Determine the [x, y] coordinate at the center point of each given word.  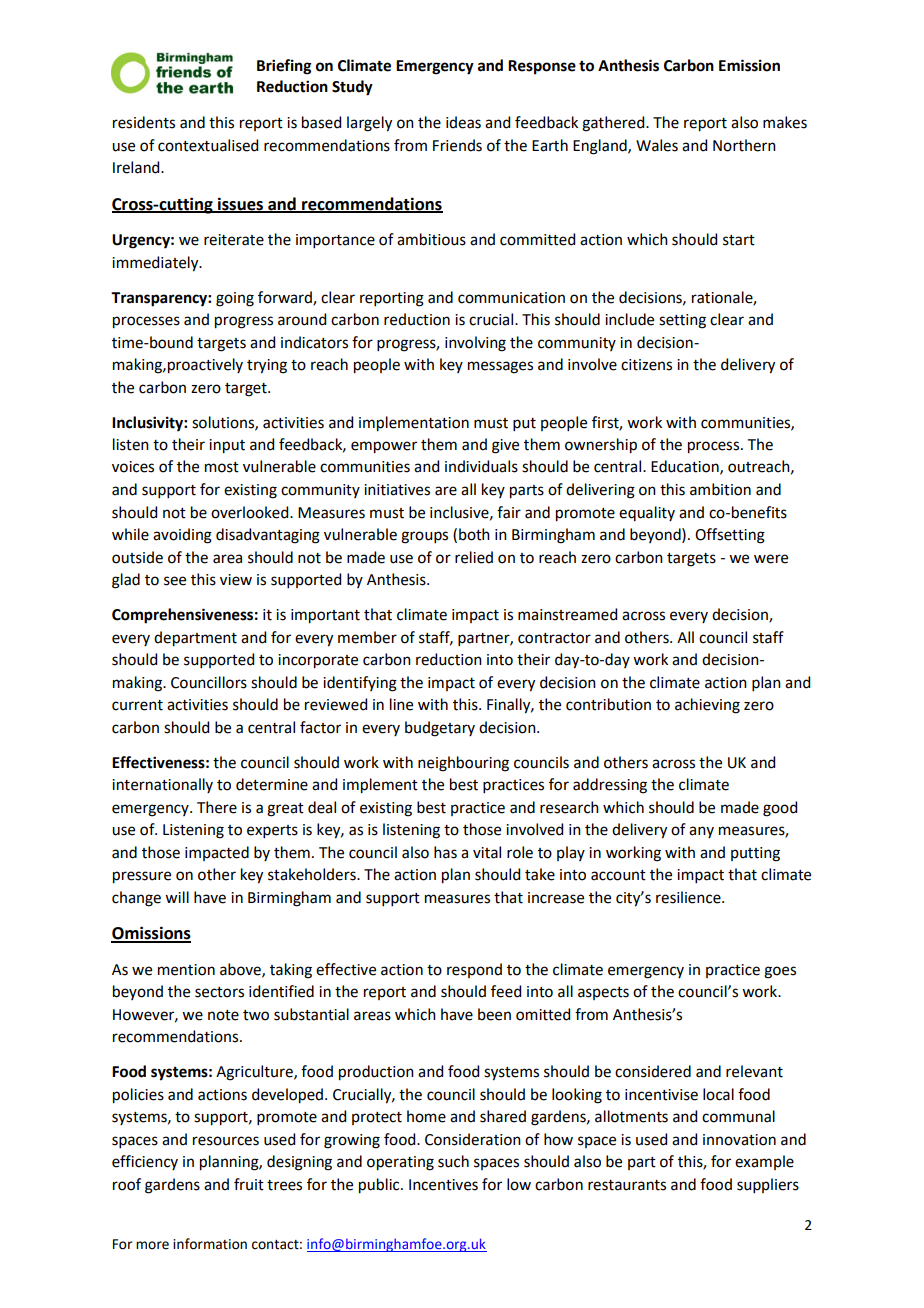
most [222, 467]
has [445, 852]
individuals [481, 466]
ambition [720, 489]
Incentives [443, 1185]
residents [144, 122]
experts [272, 831]
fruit [249, 1184]
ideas [463, 122]
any [701, 832]
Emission [749, 65]
